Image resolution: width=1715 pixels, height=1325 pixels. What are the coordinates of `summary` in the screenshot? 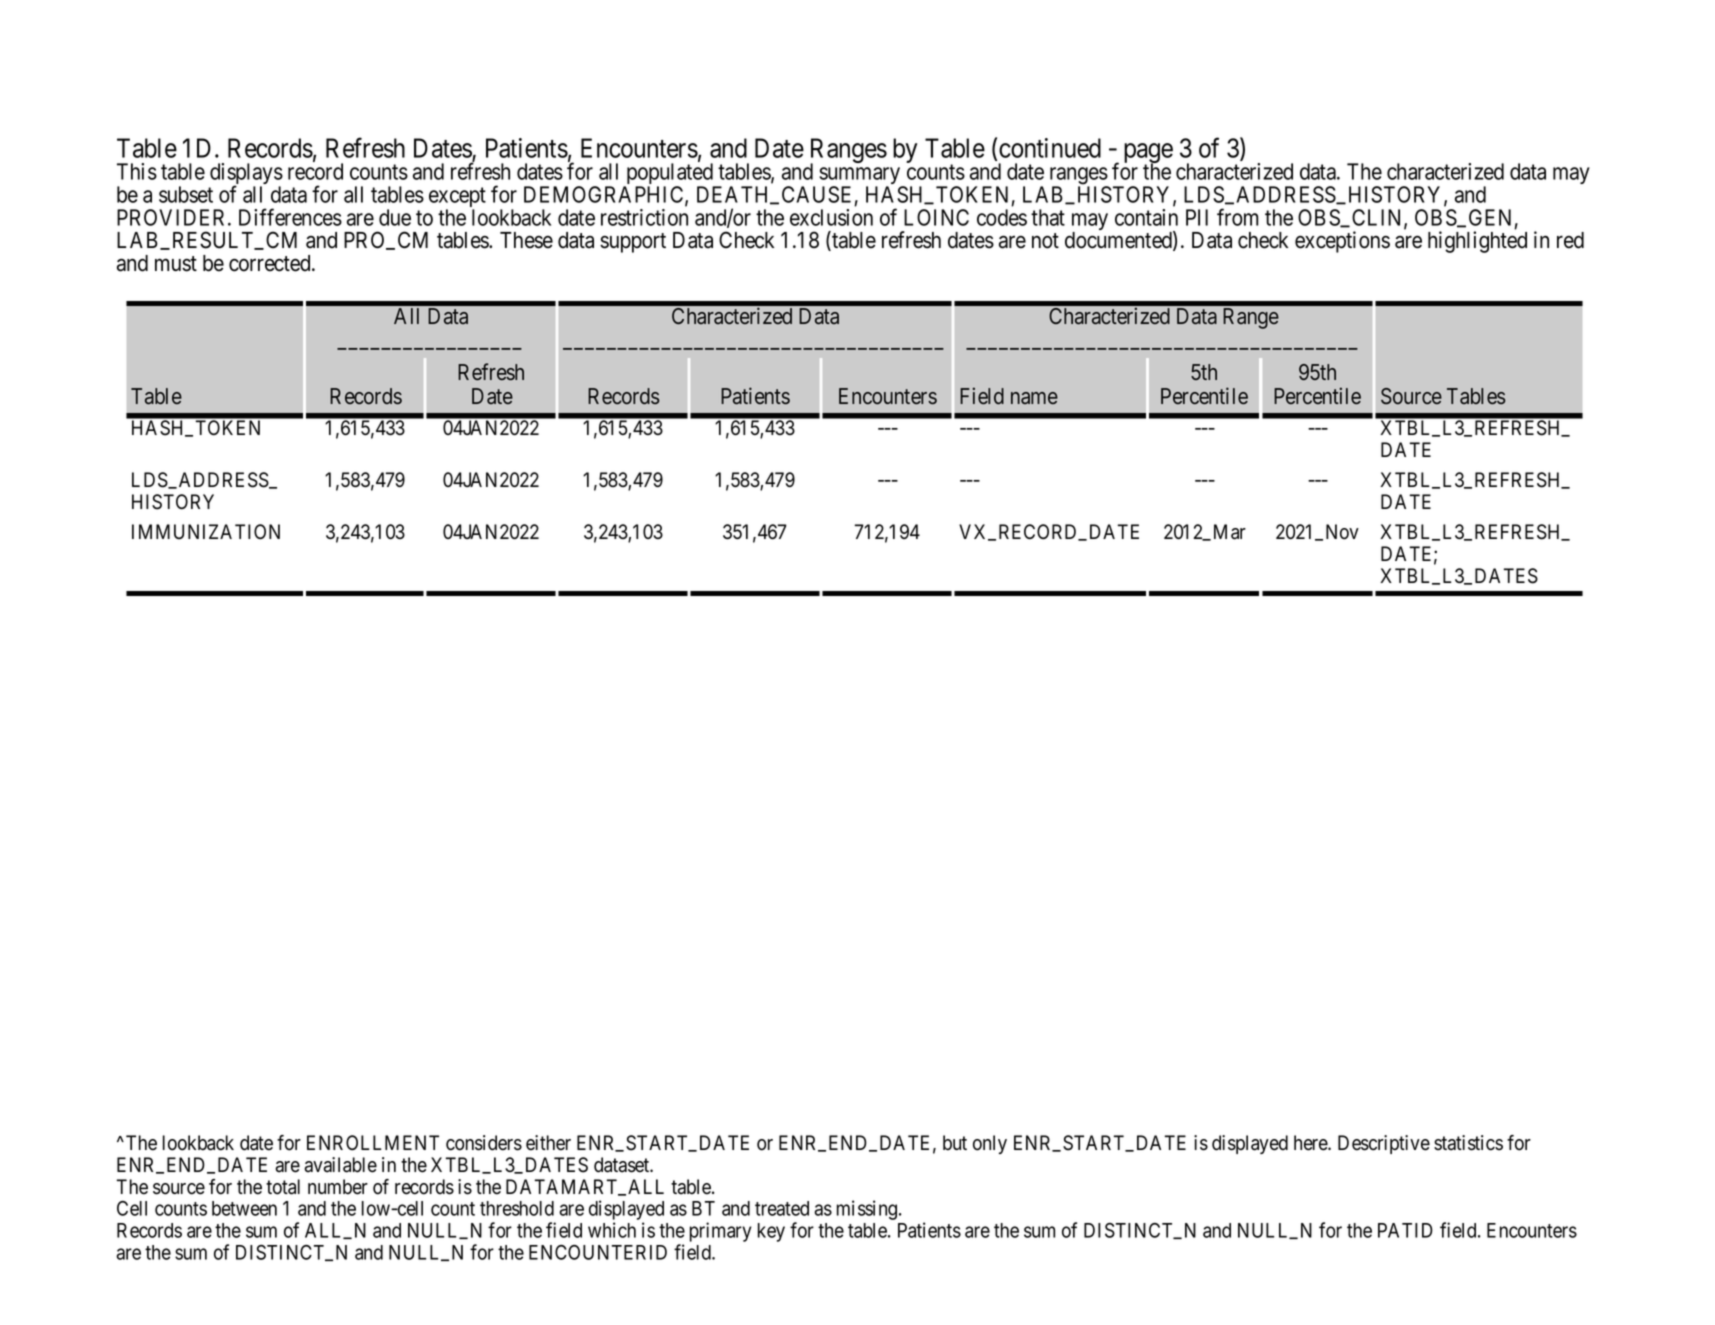 It's located at (861, 177).
